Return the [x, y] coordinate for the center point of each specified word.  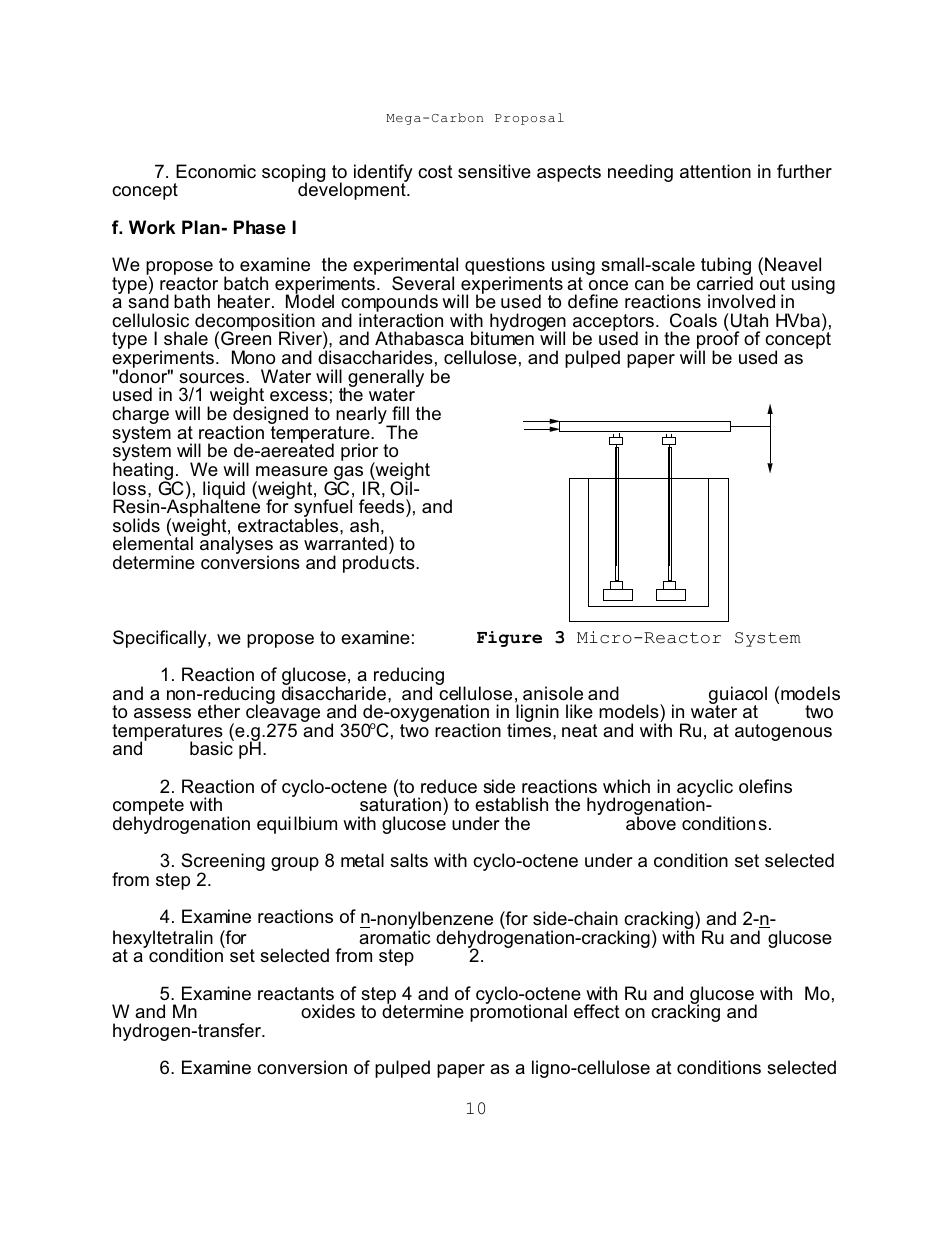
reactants [296, 994]
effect [597, 1011]
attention [715, 171]
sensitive [494, 171]
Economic [216, 171]
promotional [518, 1012]
